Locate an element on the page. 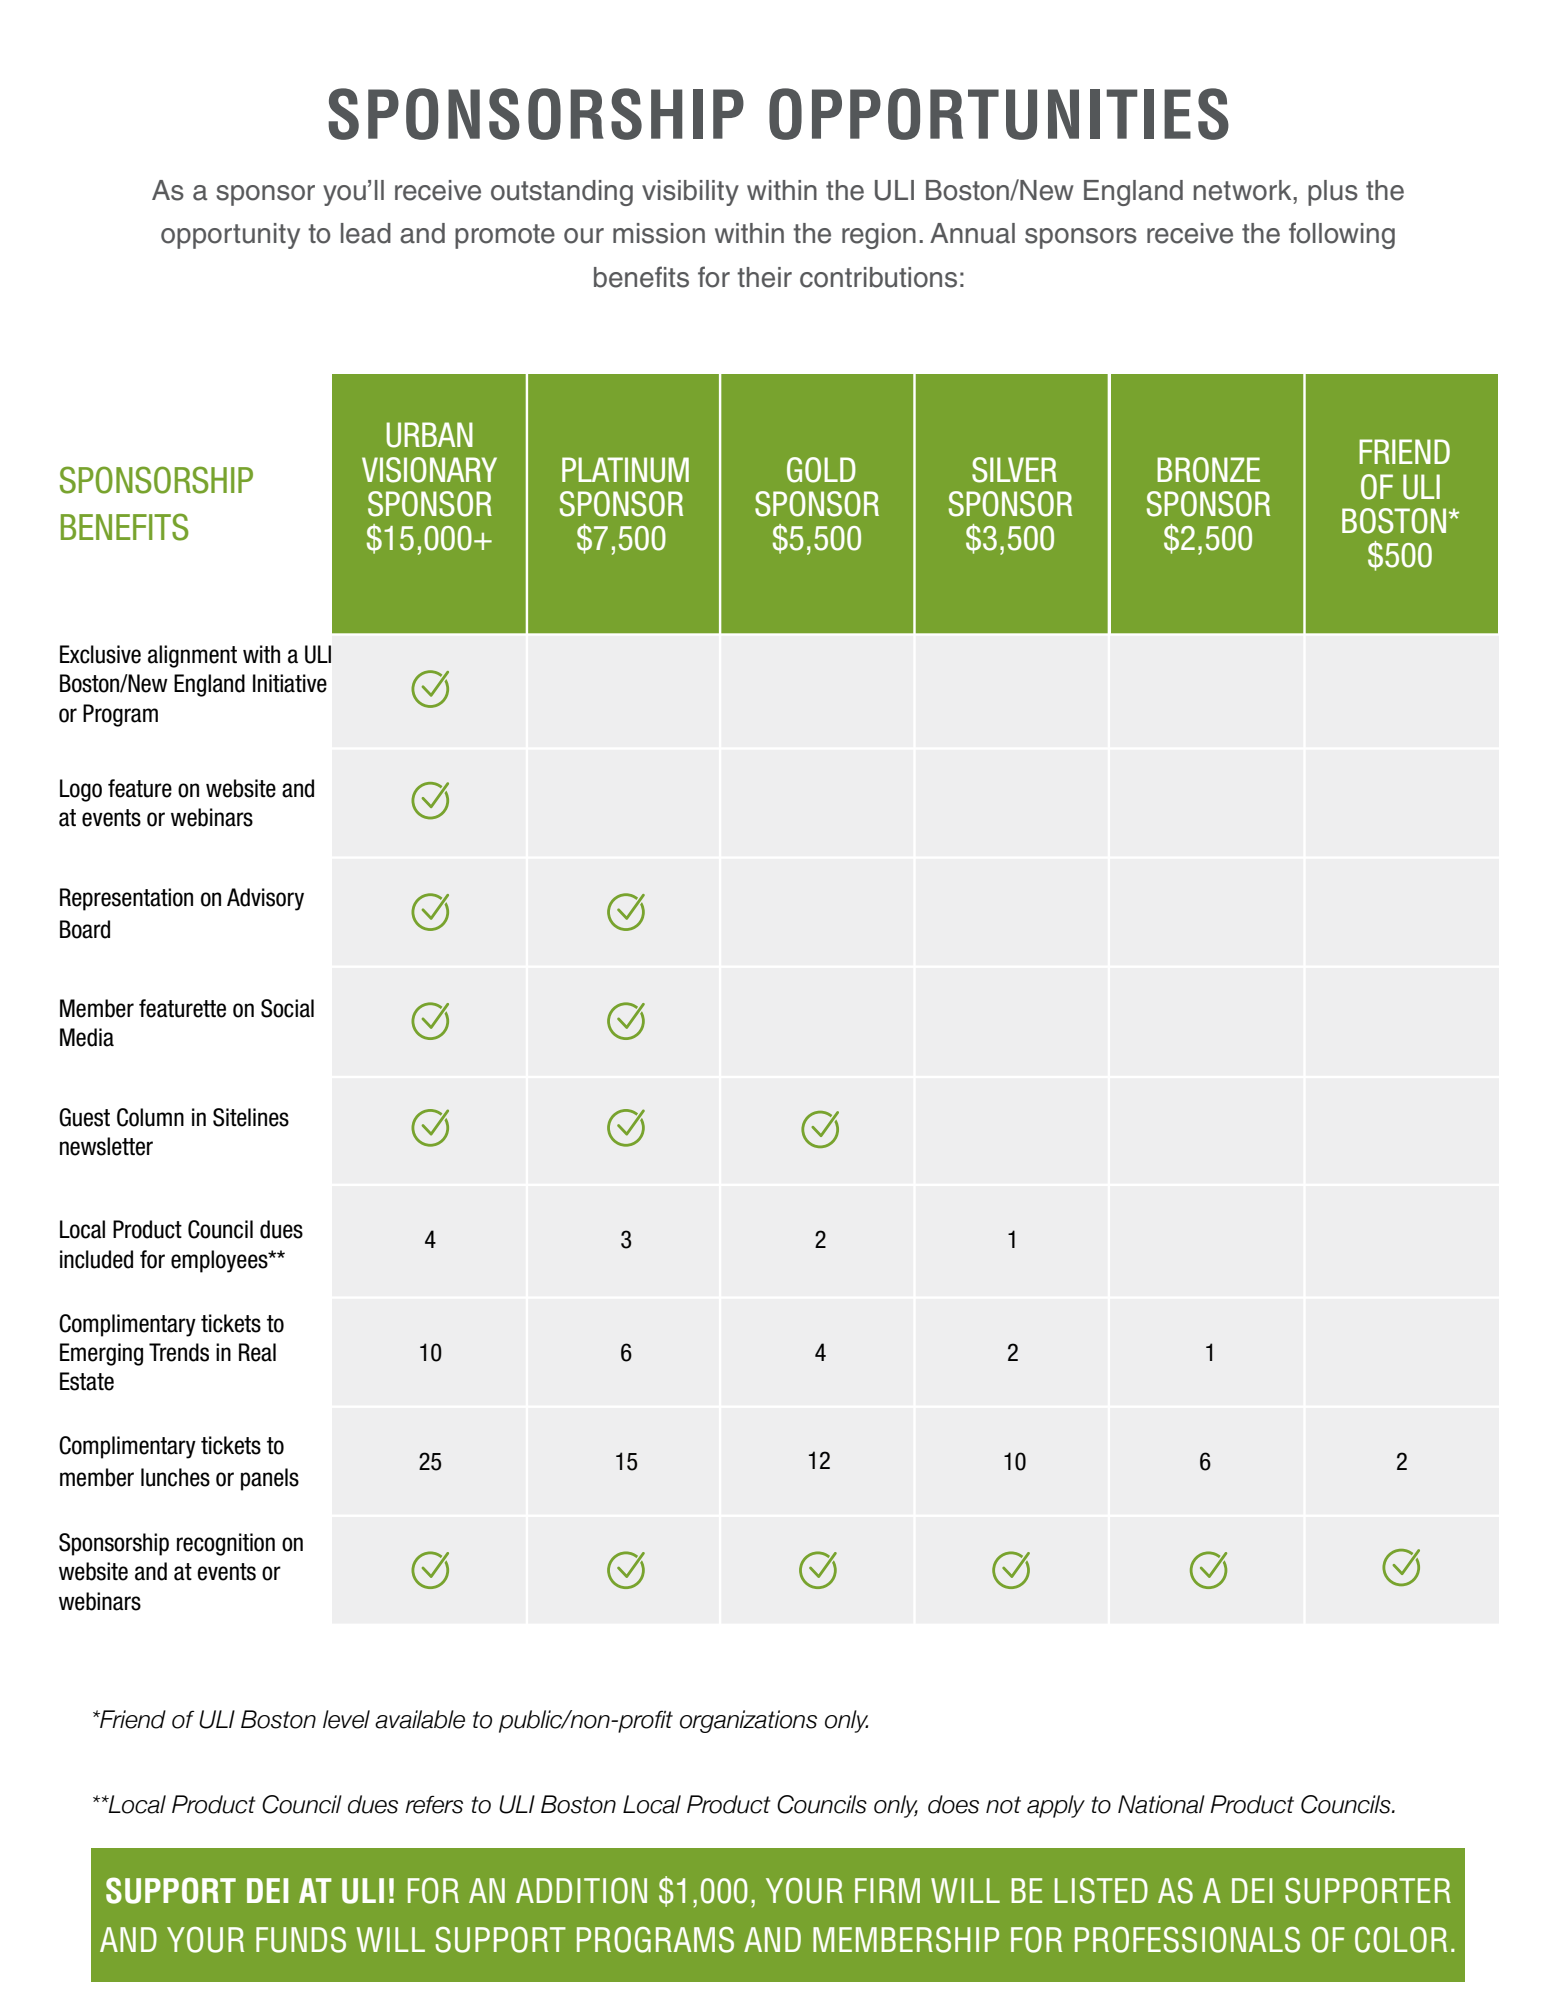  Initiative is located at coordinates (290, 683).
